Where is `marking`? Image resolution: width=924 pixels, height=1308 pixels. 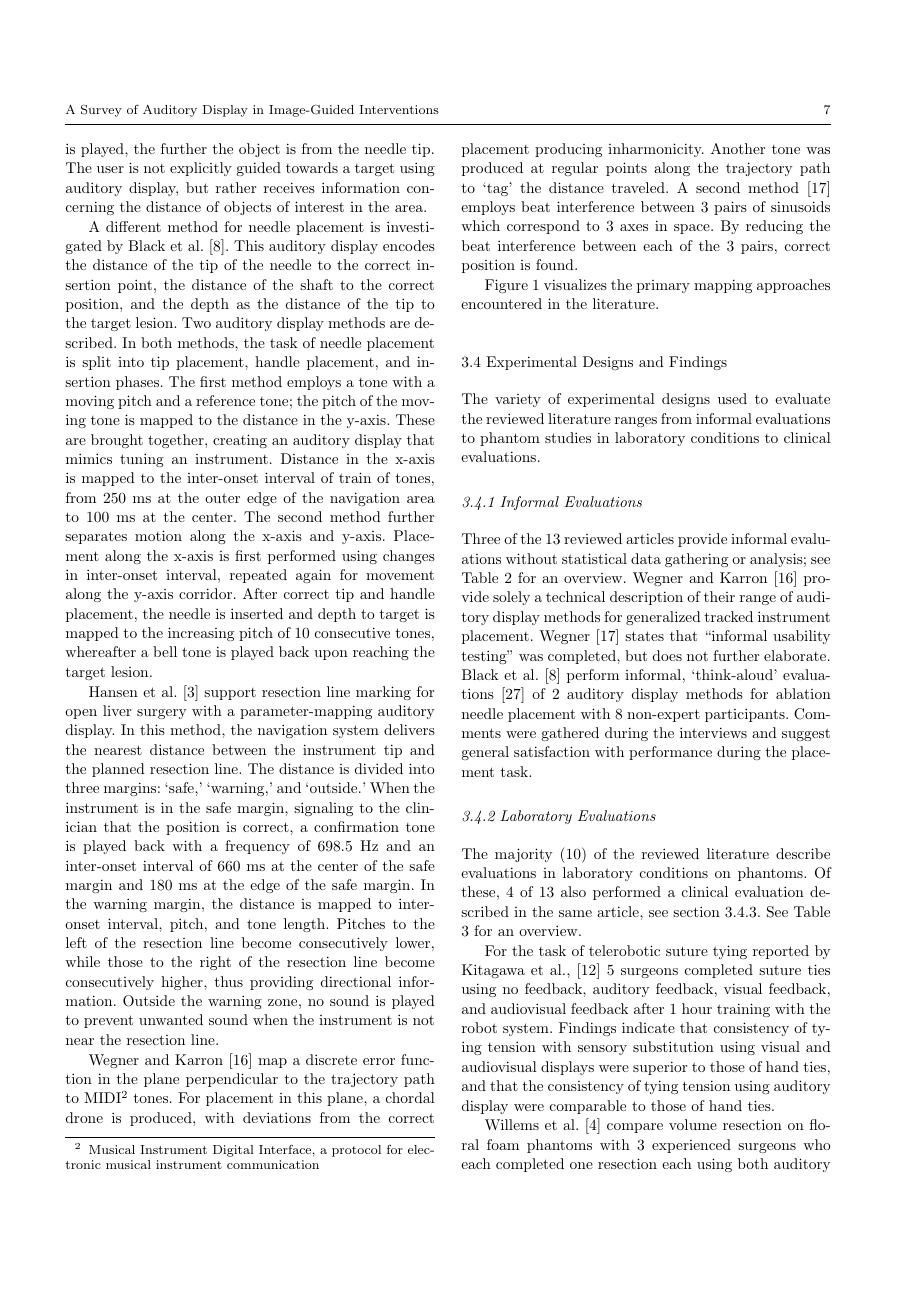
marking is located at coordinates (383, 693).
